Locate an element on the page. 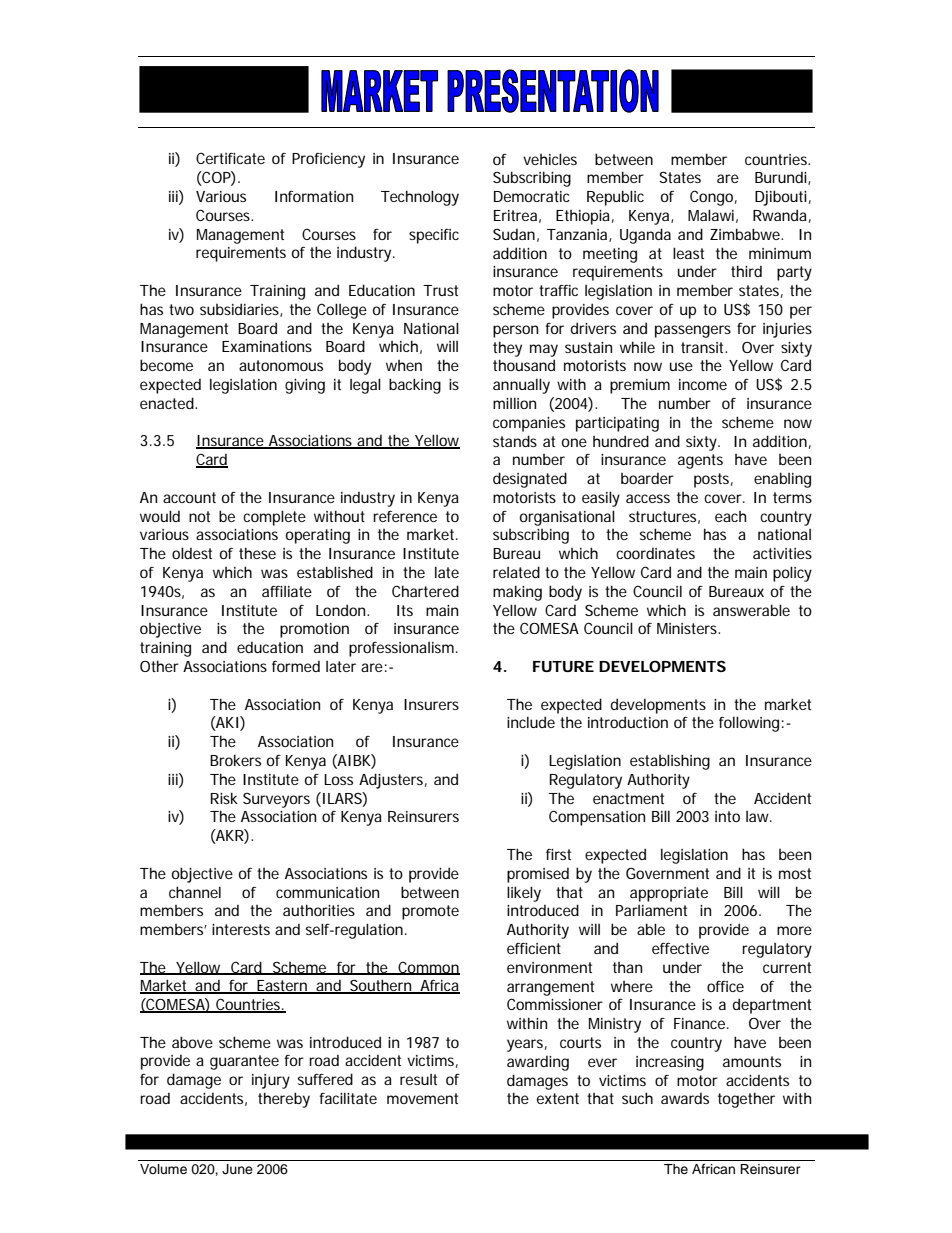 The height and width of the image is (1233, 952). formed is located at coordinates (296, 666).
